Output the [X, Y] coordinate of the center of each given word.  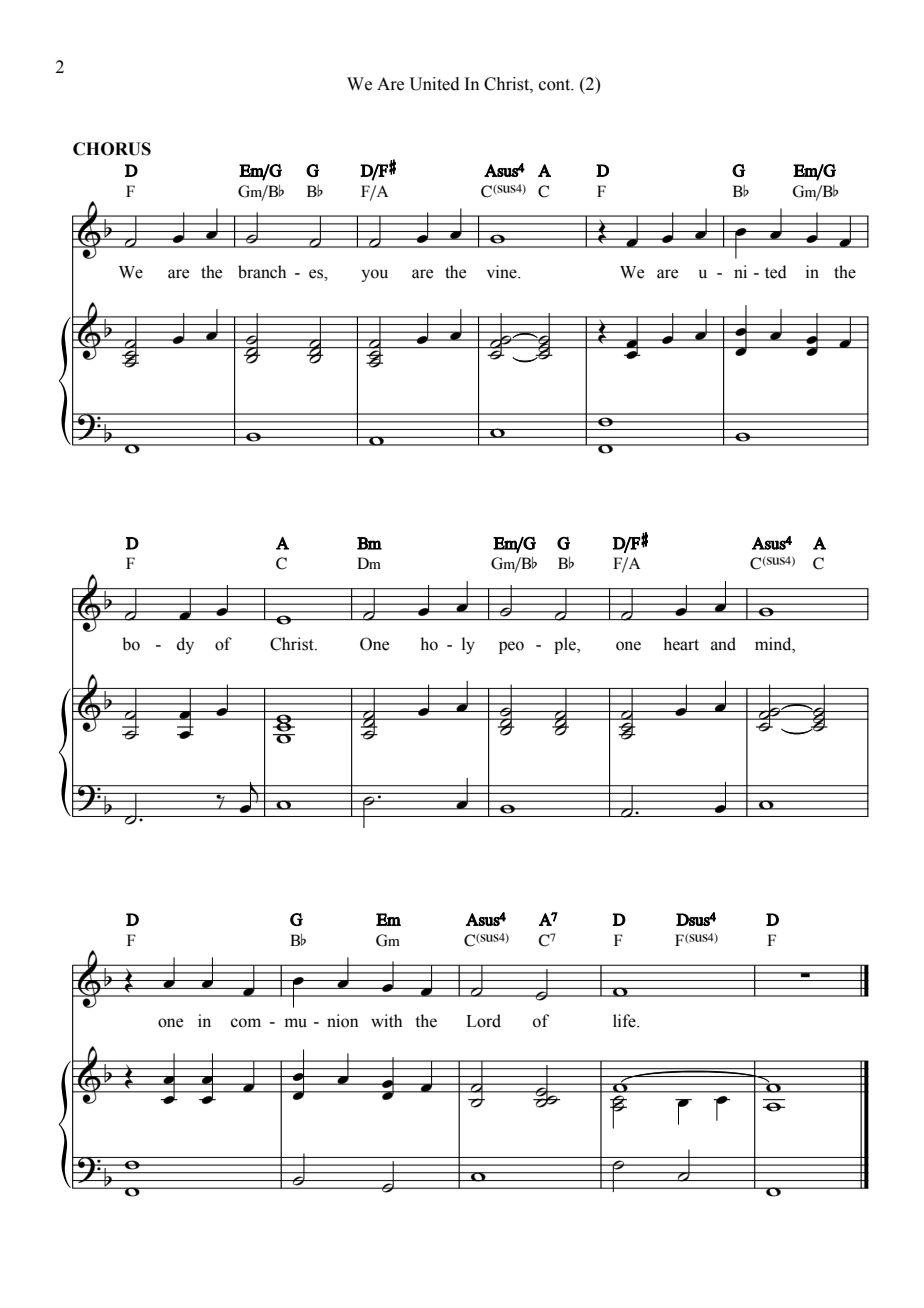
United [434, 84]
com [246, 1023]
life [625, 1021]
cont [556, 85]
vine [503, 272]
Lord [483, 1021]
